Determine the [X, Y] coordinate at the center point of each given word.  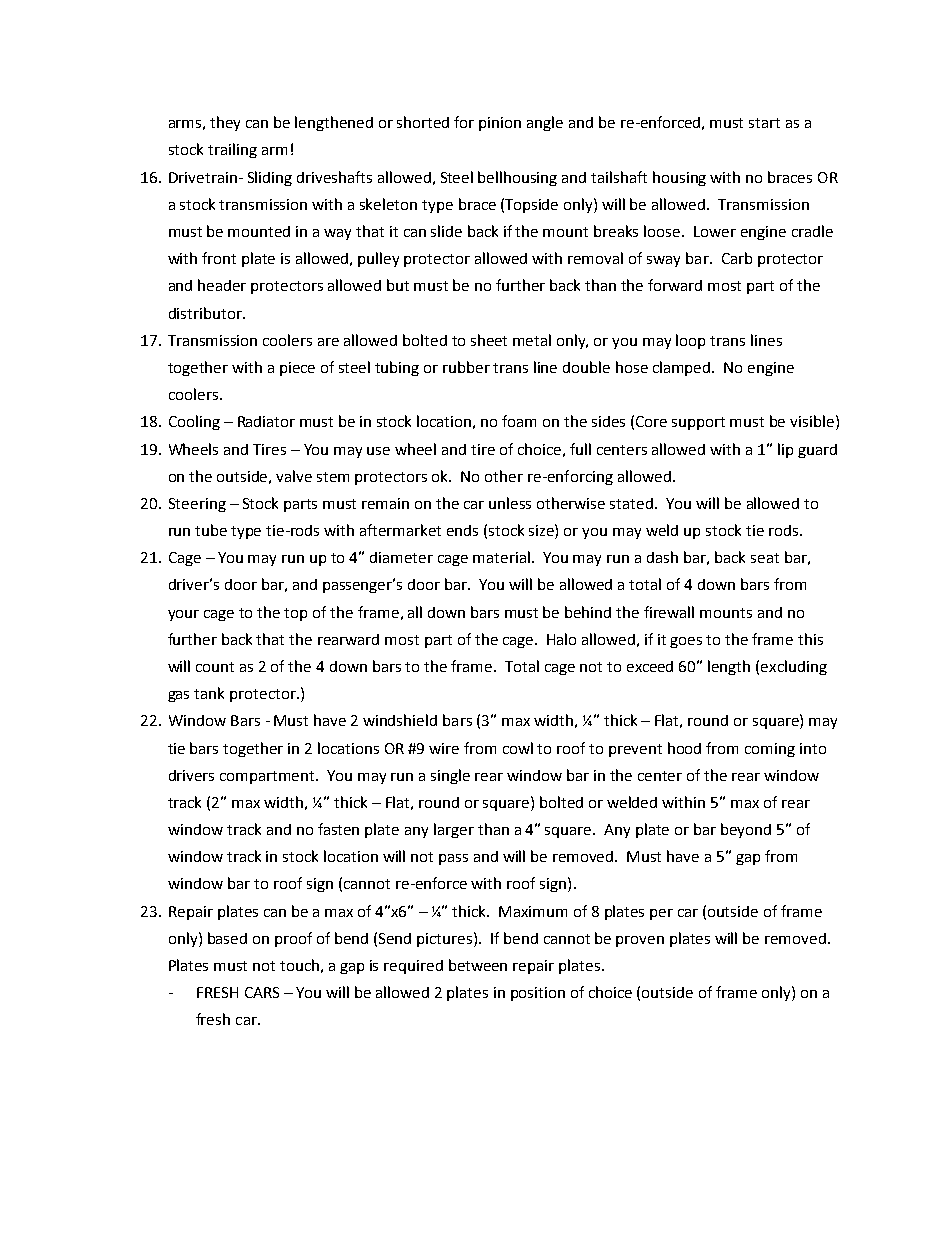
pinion [500, 124]
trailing [232, 150]
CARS [262, 992]
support [698, 423]
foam [519, 421]
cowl [518, 748]
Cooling [194, 422]
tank [209, 693]
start [764, 123]
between [478, 965]
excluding [794, 667]
